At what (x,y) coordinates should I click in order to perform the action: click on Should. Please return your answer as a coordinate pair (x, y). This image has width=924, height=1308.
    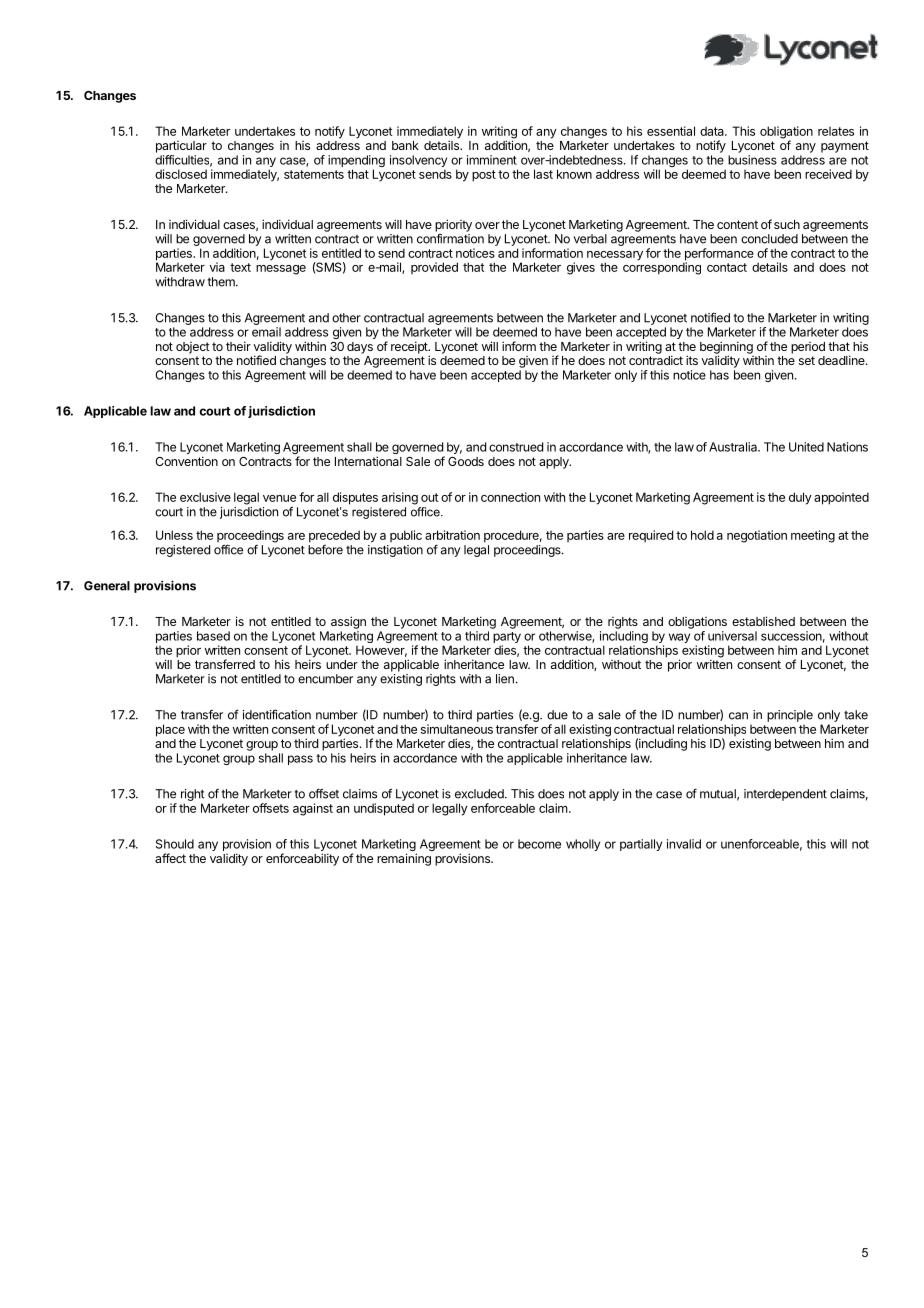
    Looking at the image, I should click on (175, 844).
